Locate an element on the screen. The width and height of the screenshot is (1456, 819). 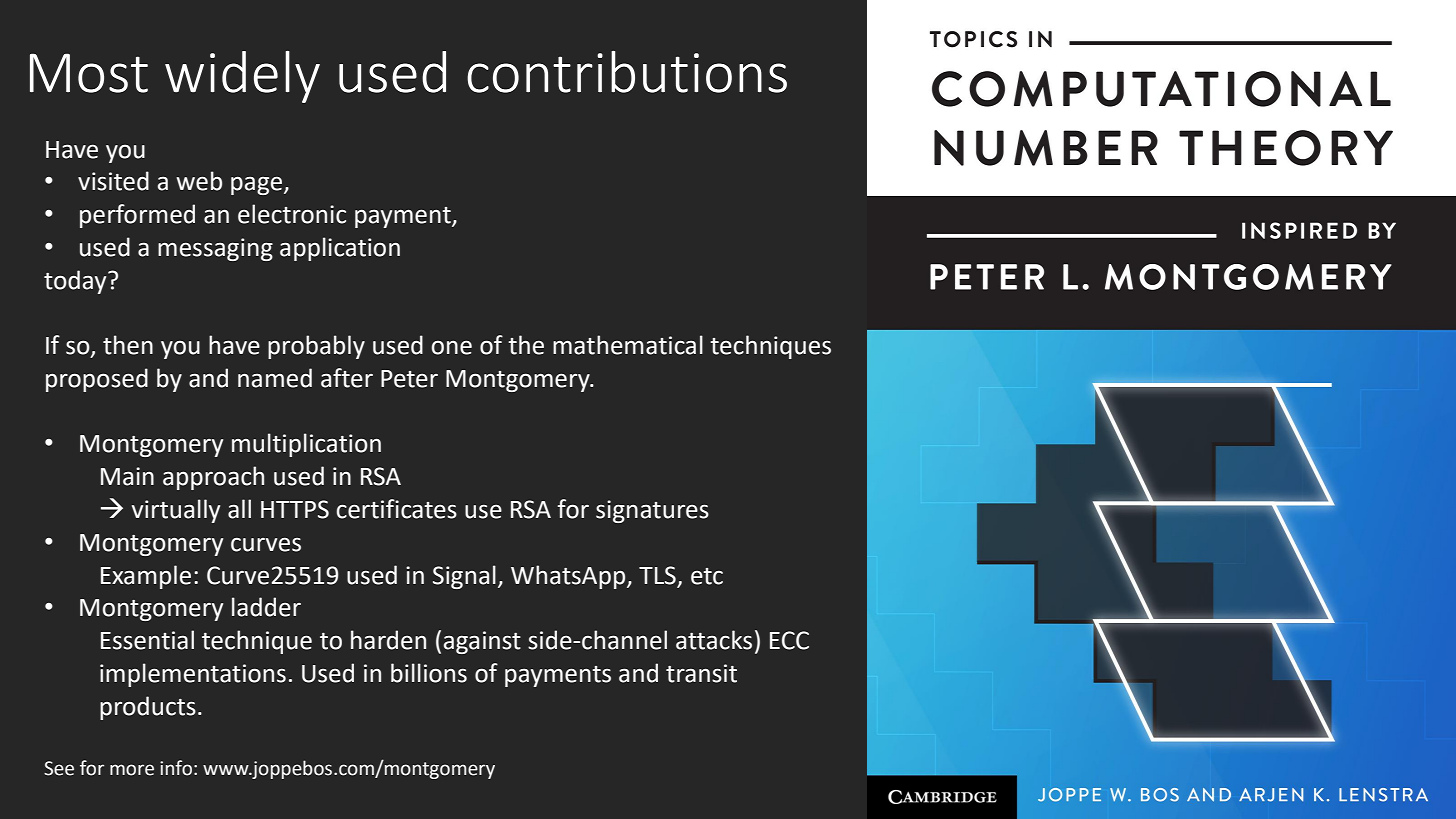
Most is located at coordinates (89, 73).
